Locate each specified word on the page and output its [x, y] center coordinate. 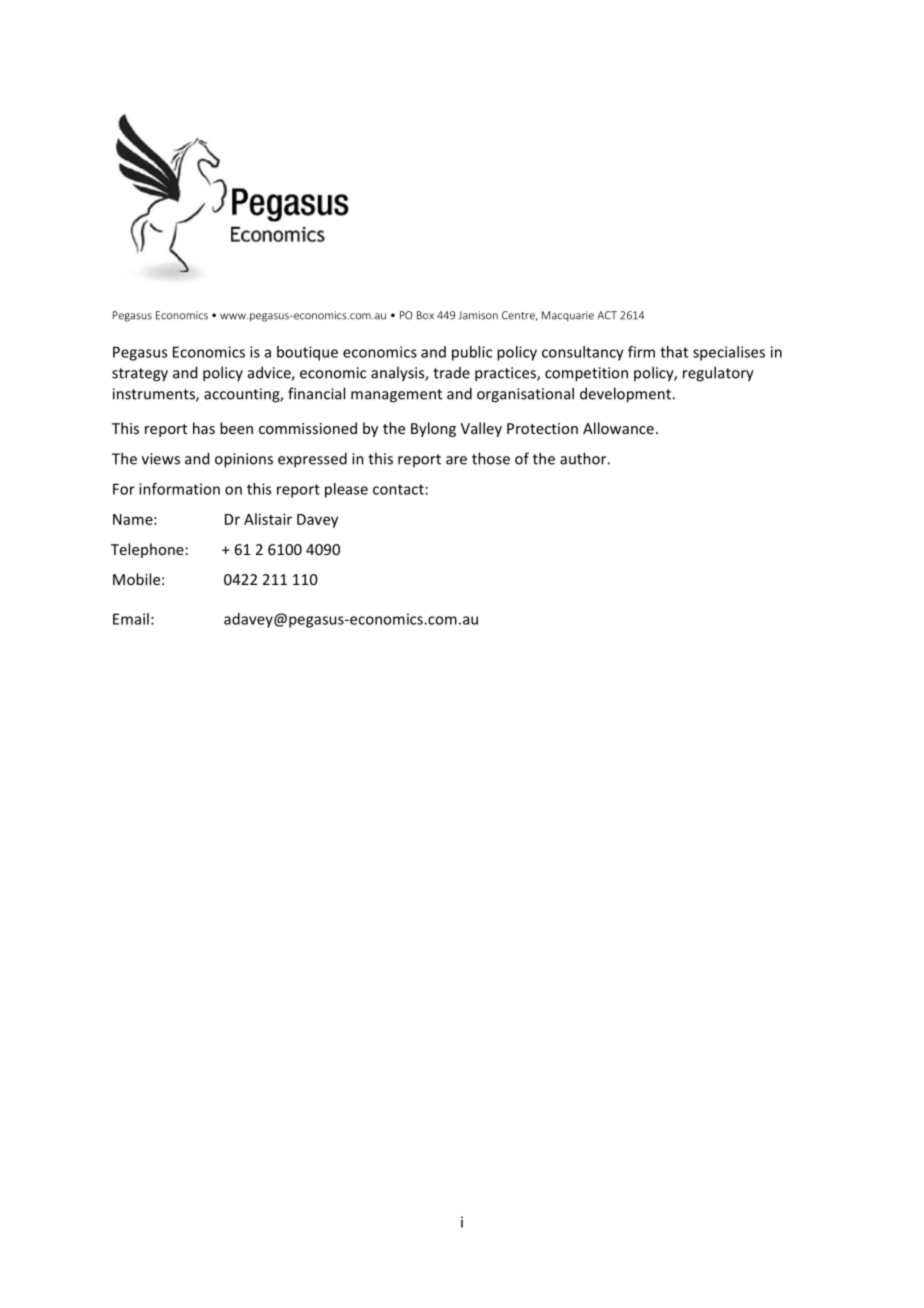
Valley [481, 429]
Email [131, 619]
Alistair [268, 519]
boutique [307, 353]
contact [398, 489]
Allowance [618, 428]
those [491, 458]
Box [425, 315]
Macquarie [568, 316]
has [204, 428]
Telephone [147, 550]
